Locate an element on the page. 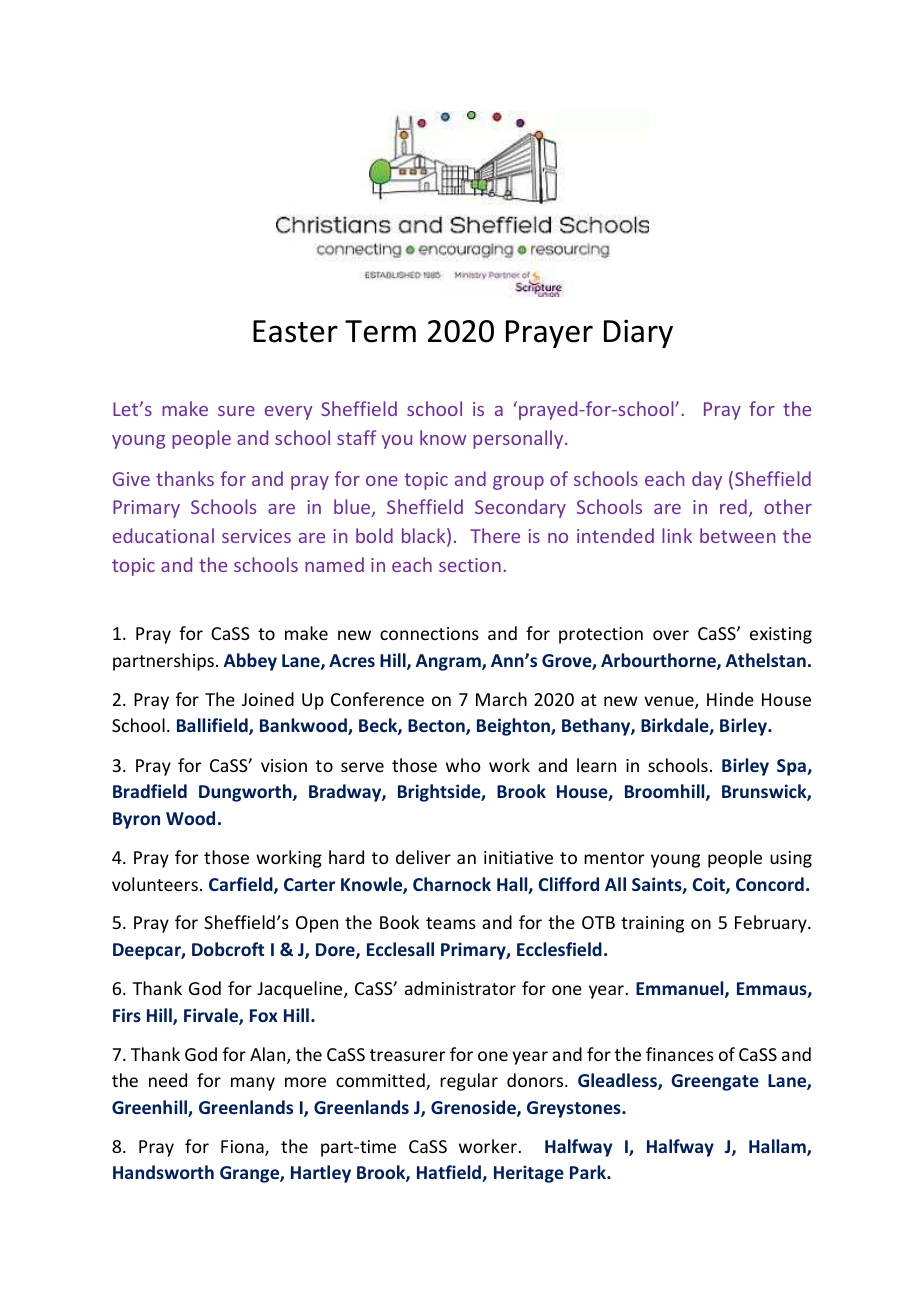 The image size is (924, 1308). Diary is located at coordinates (638, 334).
